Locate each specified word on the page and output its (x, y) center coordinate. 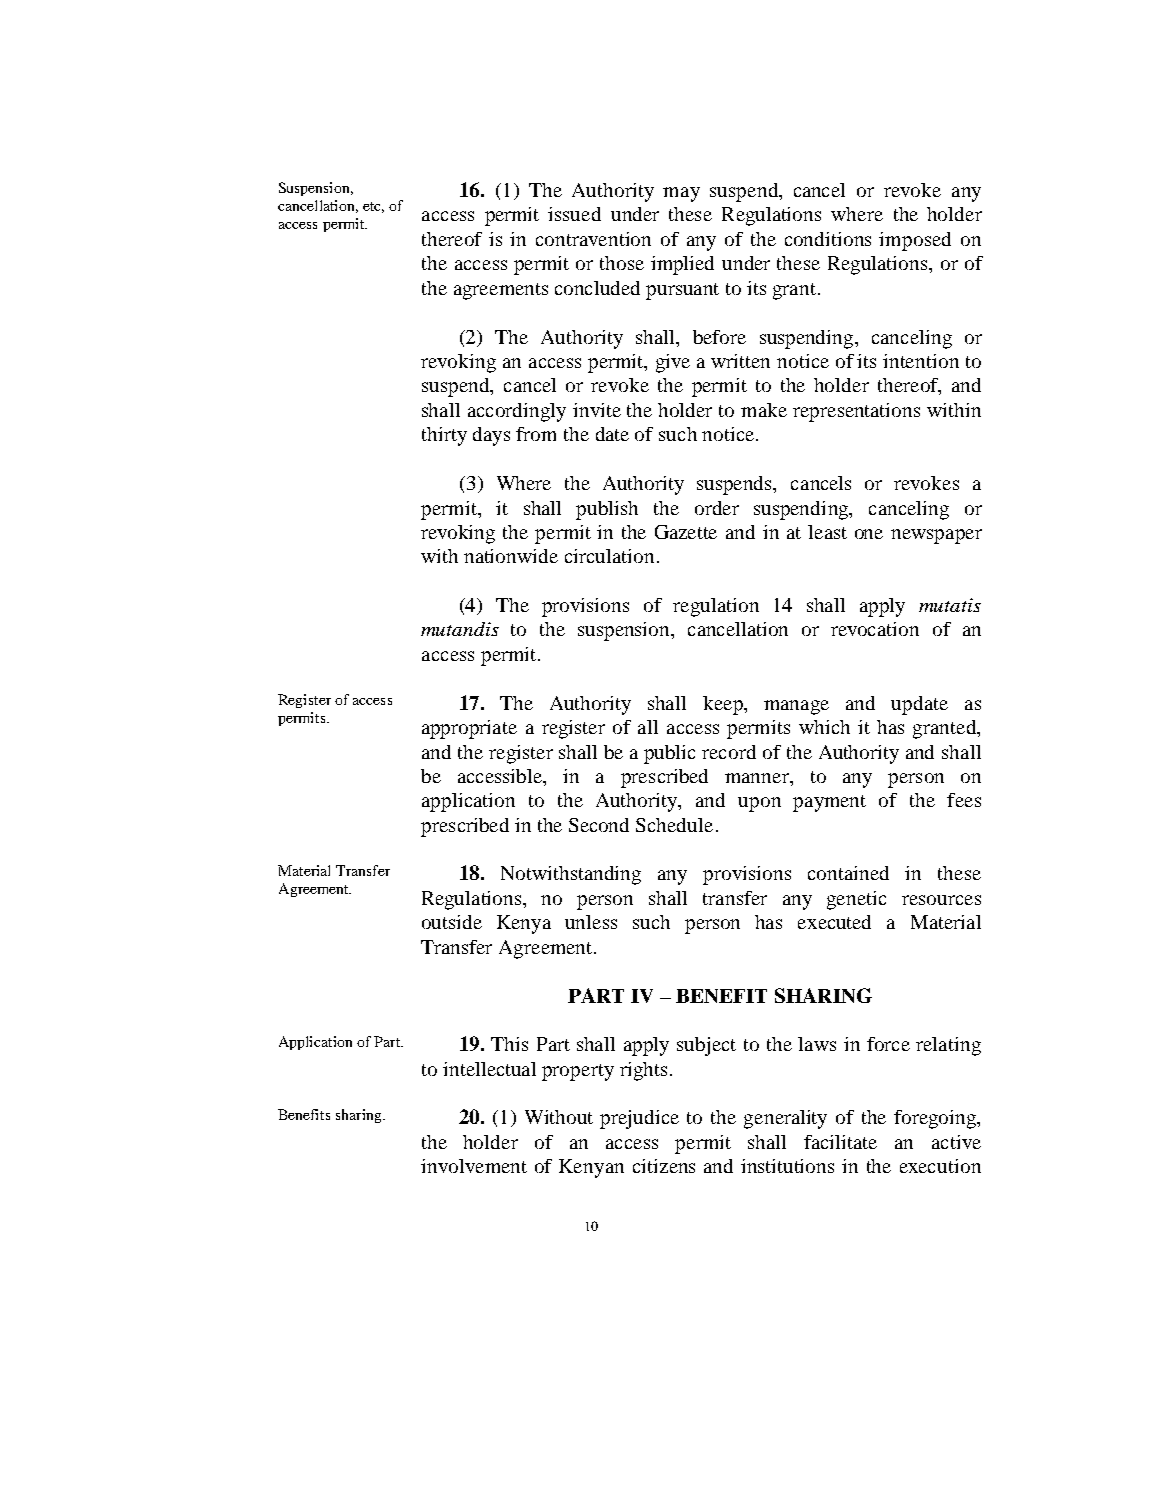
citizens (664, 1166)
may (681, 194)
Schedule (674, 825)
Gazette (686, 532)
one (869, 534)
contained (848, 873)
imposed (915, 241)
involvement (474, 1166)
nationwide (511, 556)
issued (574, 214)
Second (599, 825)
